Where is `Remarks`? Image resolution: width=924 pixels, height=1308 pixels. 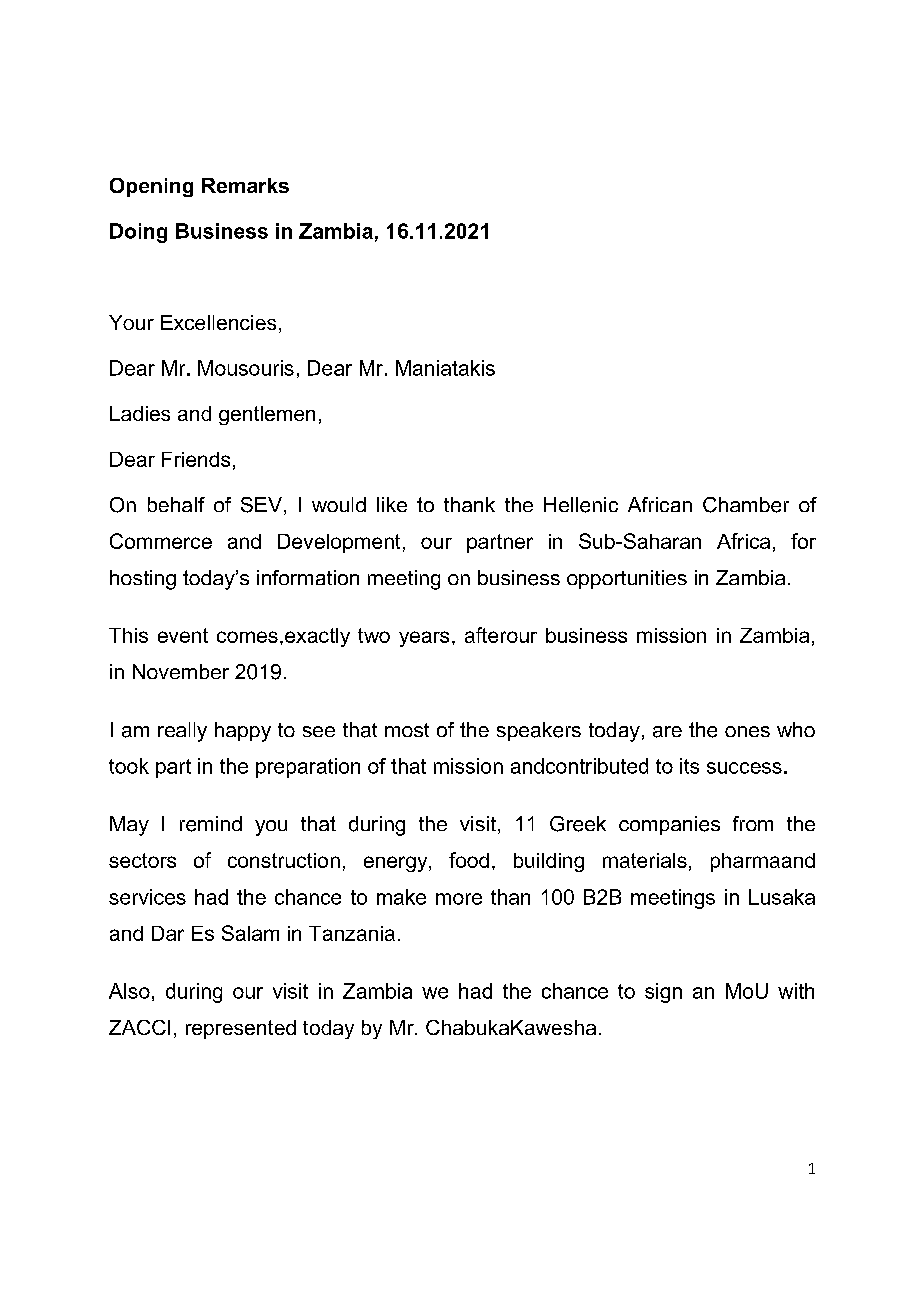 Remarks is located at coordinates (245, 185).
